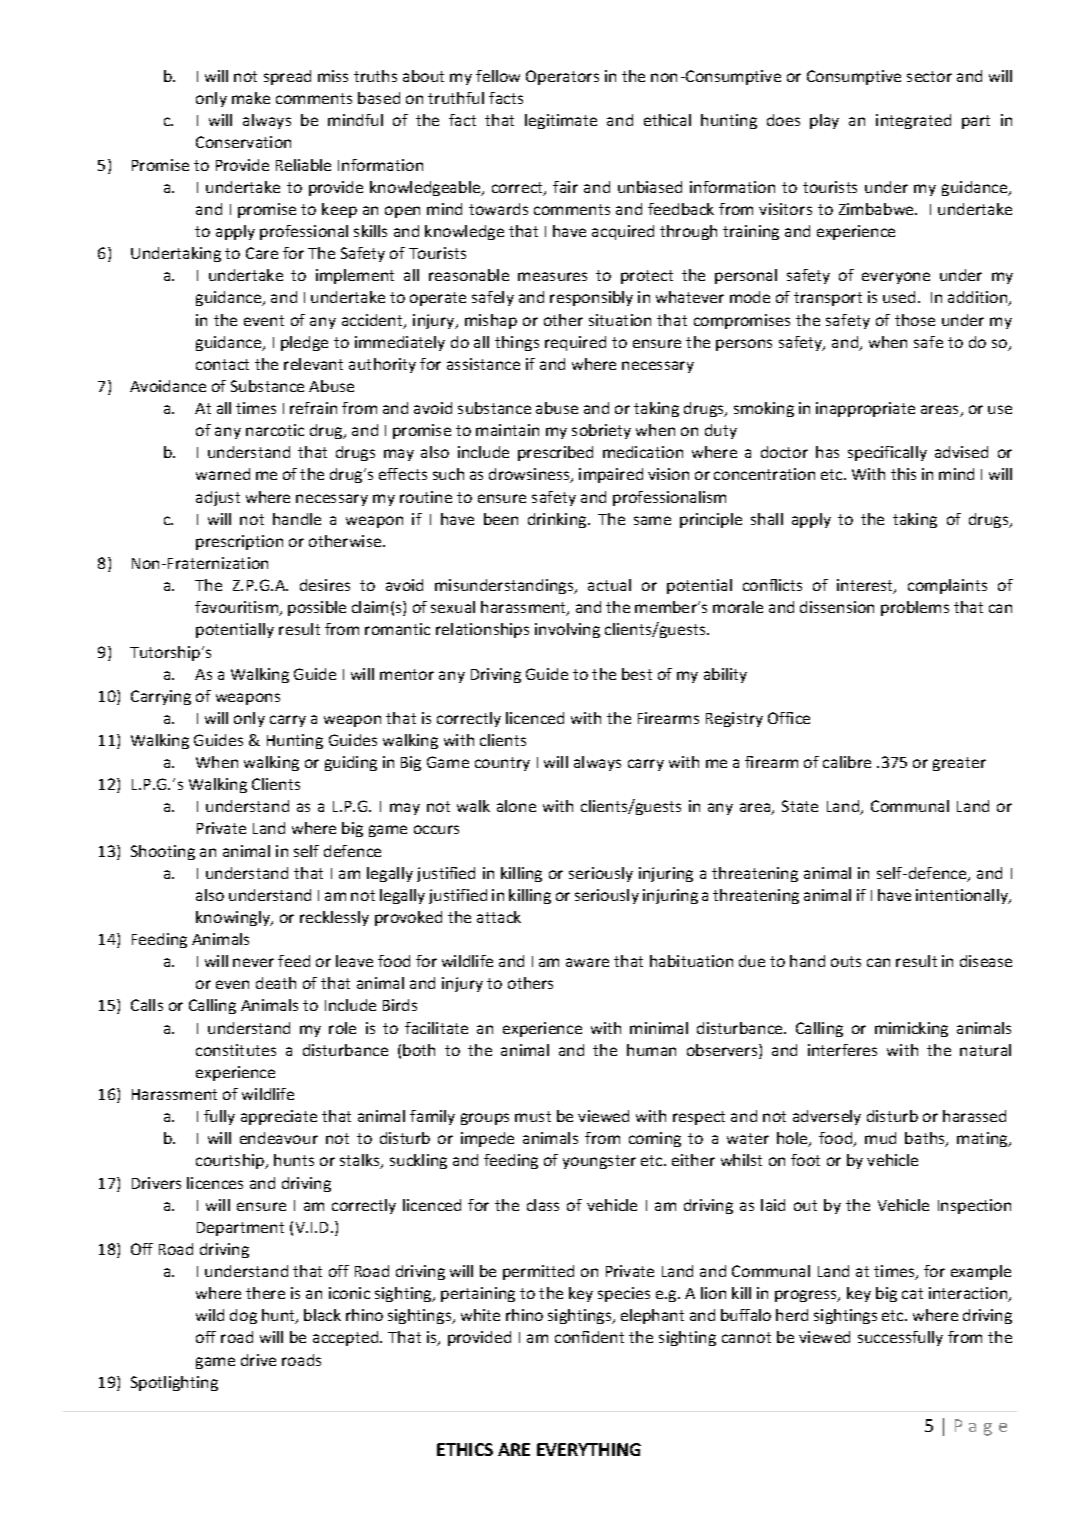 The width and height of the screenshot is (1079, 1526). Describe the element at coordinates (561, 121) in the screenshot. I see `legitimate` at that location.
